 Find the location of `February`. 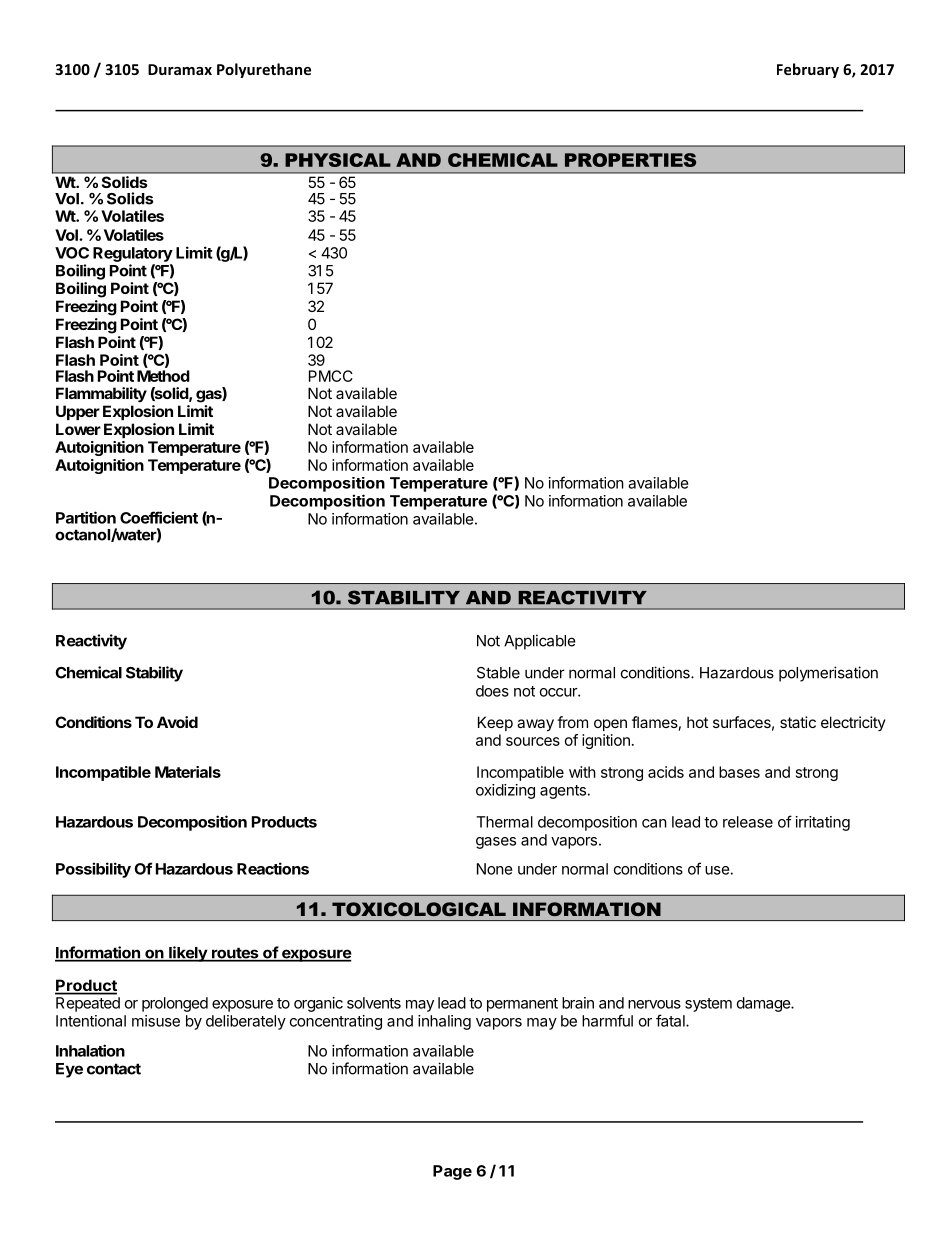

February is located at coordinates (808, 70).
